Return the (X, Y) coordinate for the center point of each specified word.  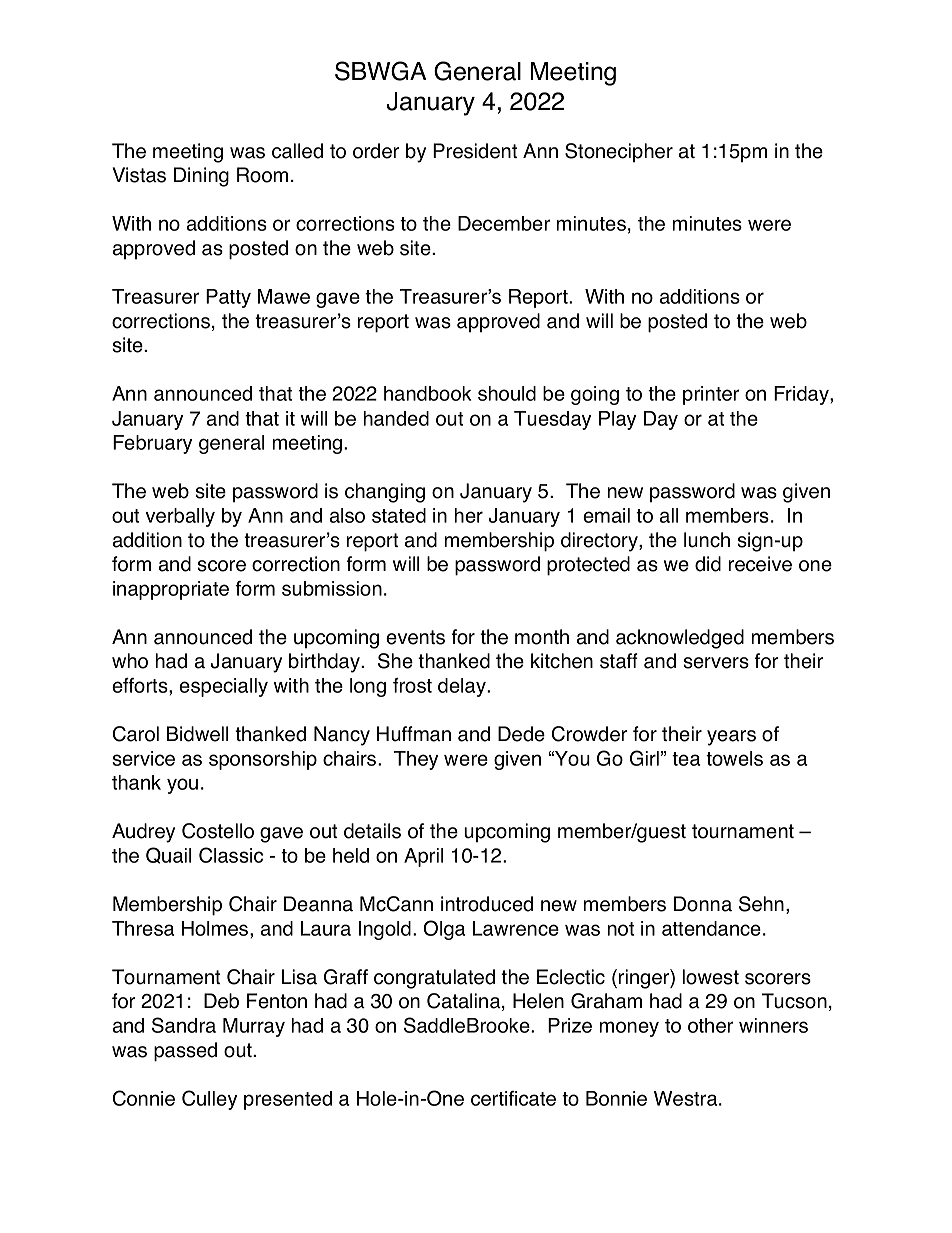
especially (223, 687)
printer (711, 395)
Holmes (216, 928)
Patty (228, 298)
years (731, 738)
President (475, 151)
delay (463, 687)
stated (399, 515)
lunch (707, 540)
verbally (180, 517)
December (504, 223)
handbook (427, 393)
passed (185, 1052)
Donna (703, 904)
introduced (487, 904)
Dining (201, 177)
